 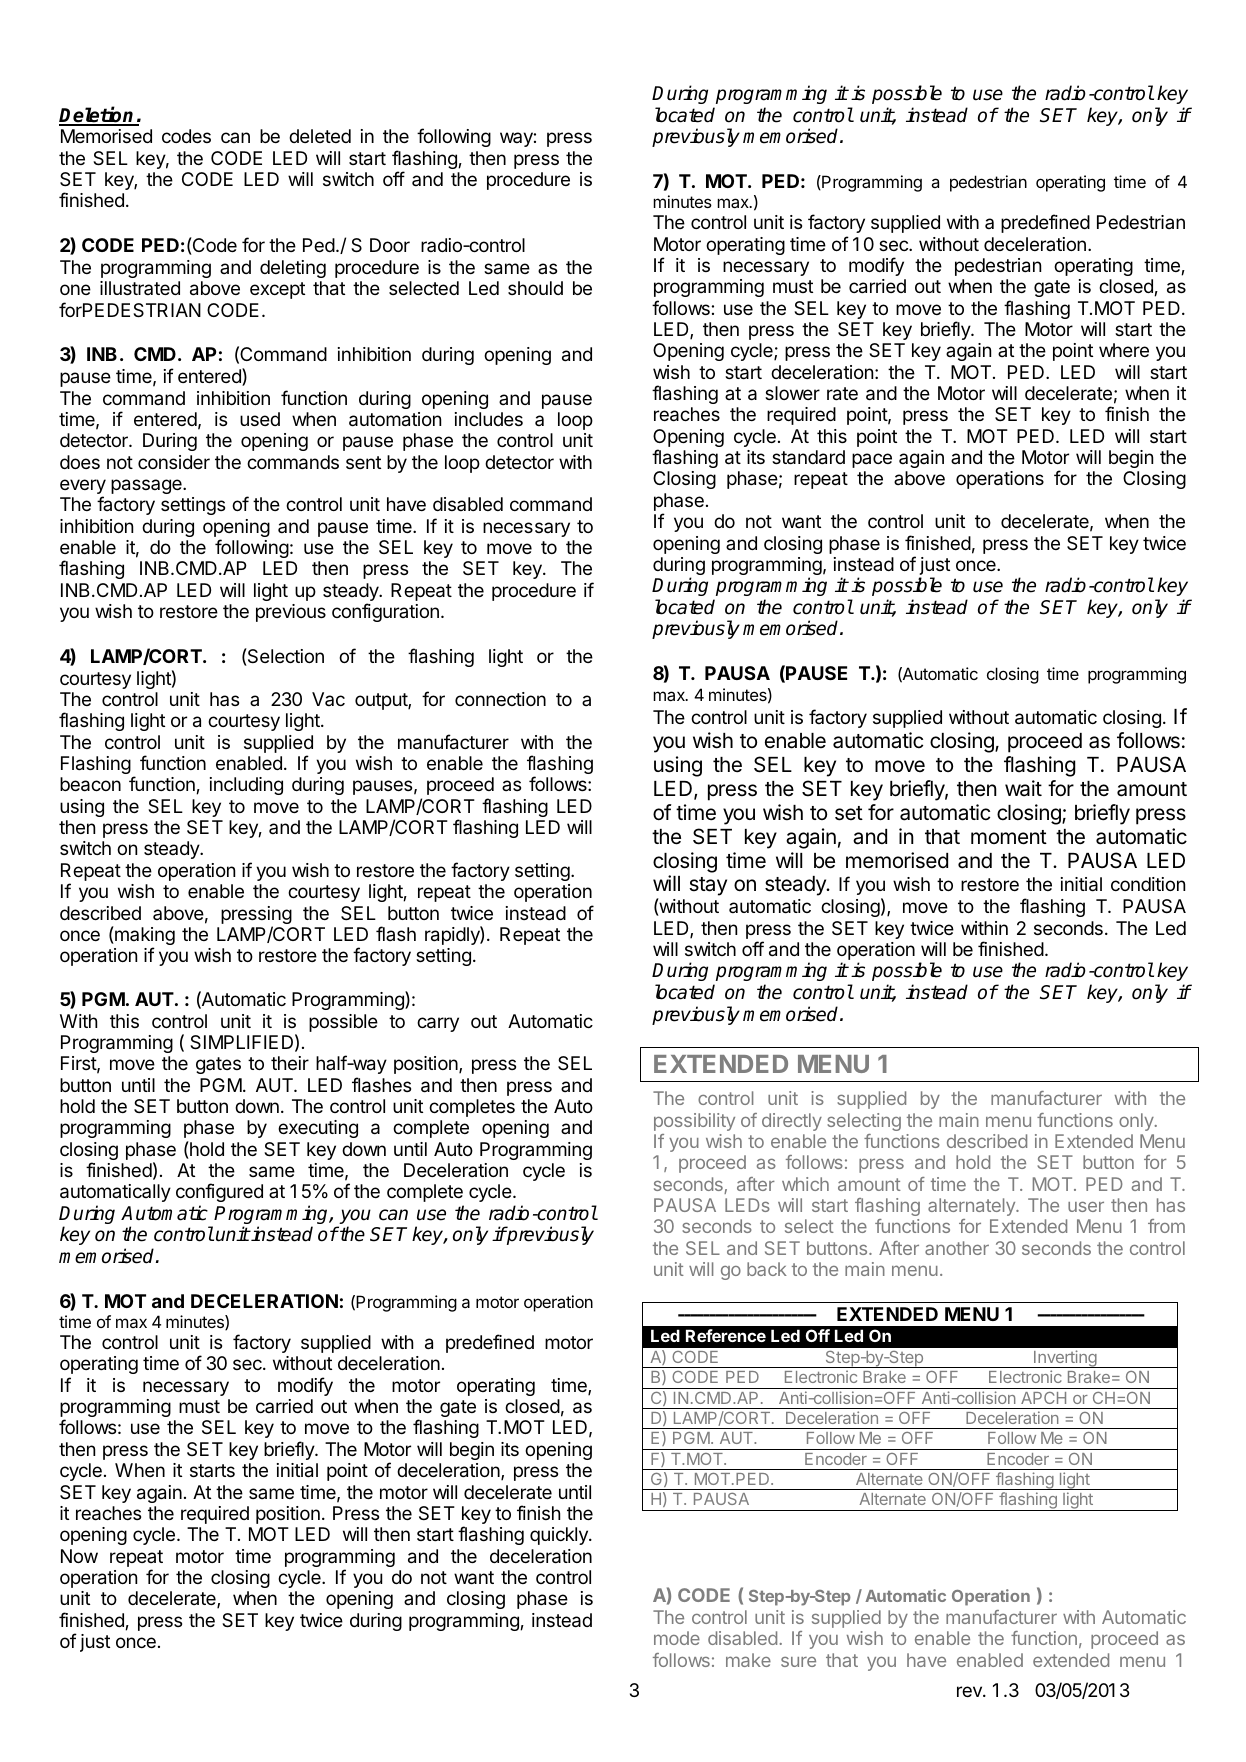 What do you see at coordinates (144, 937) in the image?
I see `making` at bounding box center [144, 937].
